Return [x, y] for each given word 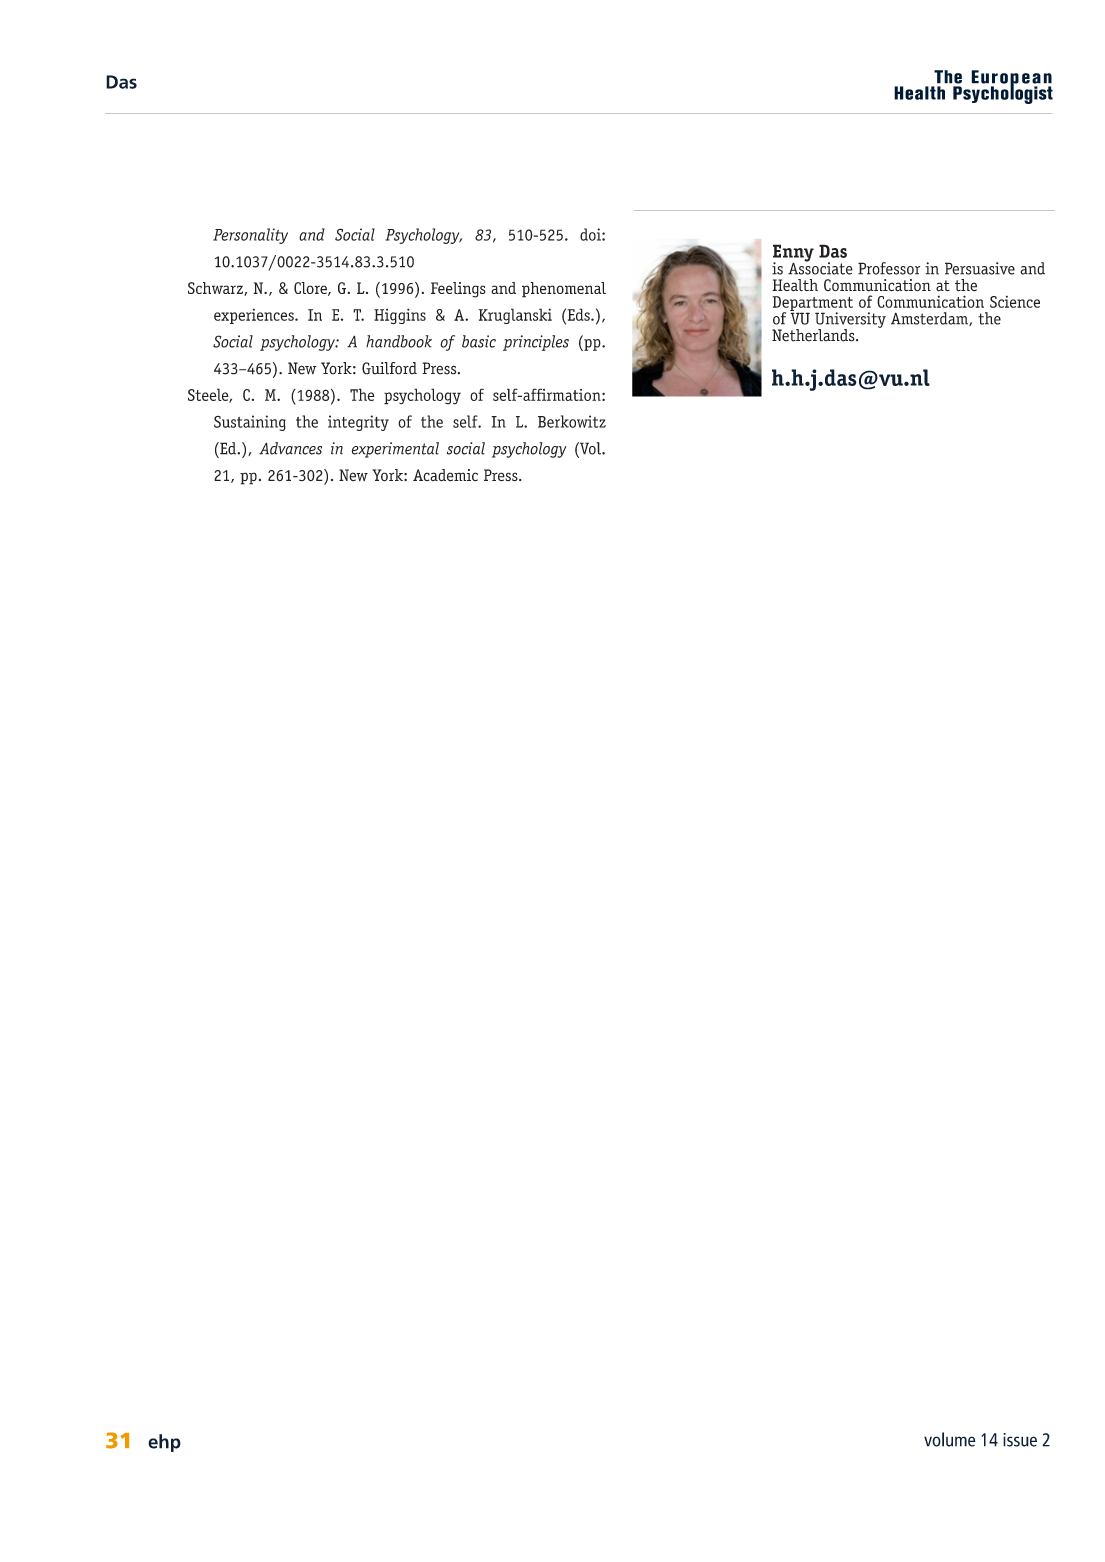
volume [950, 1439]
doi [591, 234]
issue [1020, 1440]
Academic [445, 475]
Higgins [400, 316]
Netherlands [814, 335]
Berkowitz [572, 421]
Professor [889, 268]
